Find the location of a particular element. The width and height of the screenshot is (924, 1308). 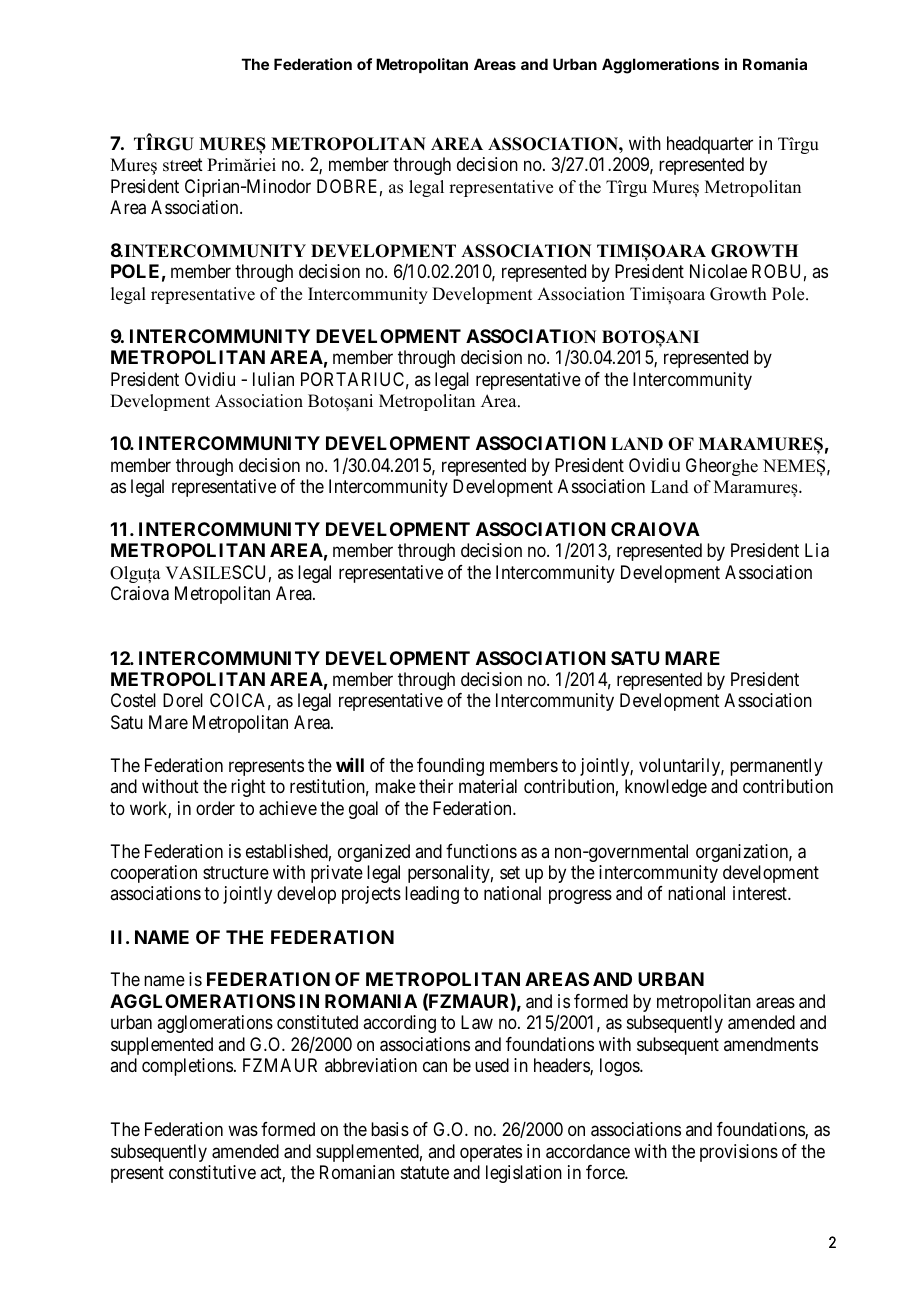

will is located at coordinates (350, 765).
